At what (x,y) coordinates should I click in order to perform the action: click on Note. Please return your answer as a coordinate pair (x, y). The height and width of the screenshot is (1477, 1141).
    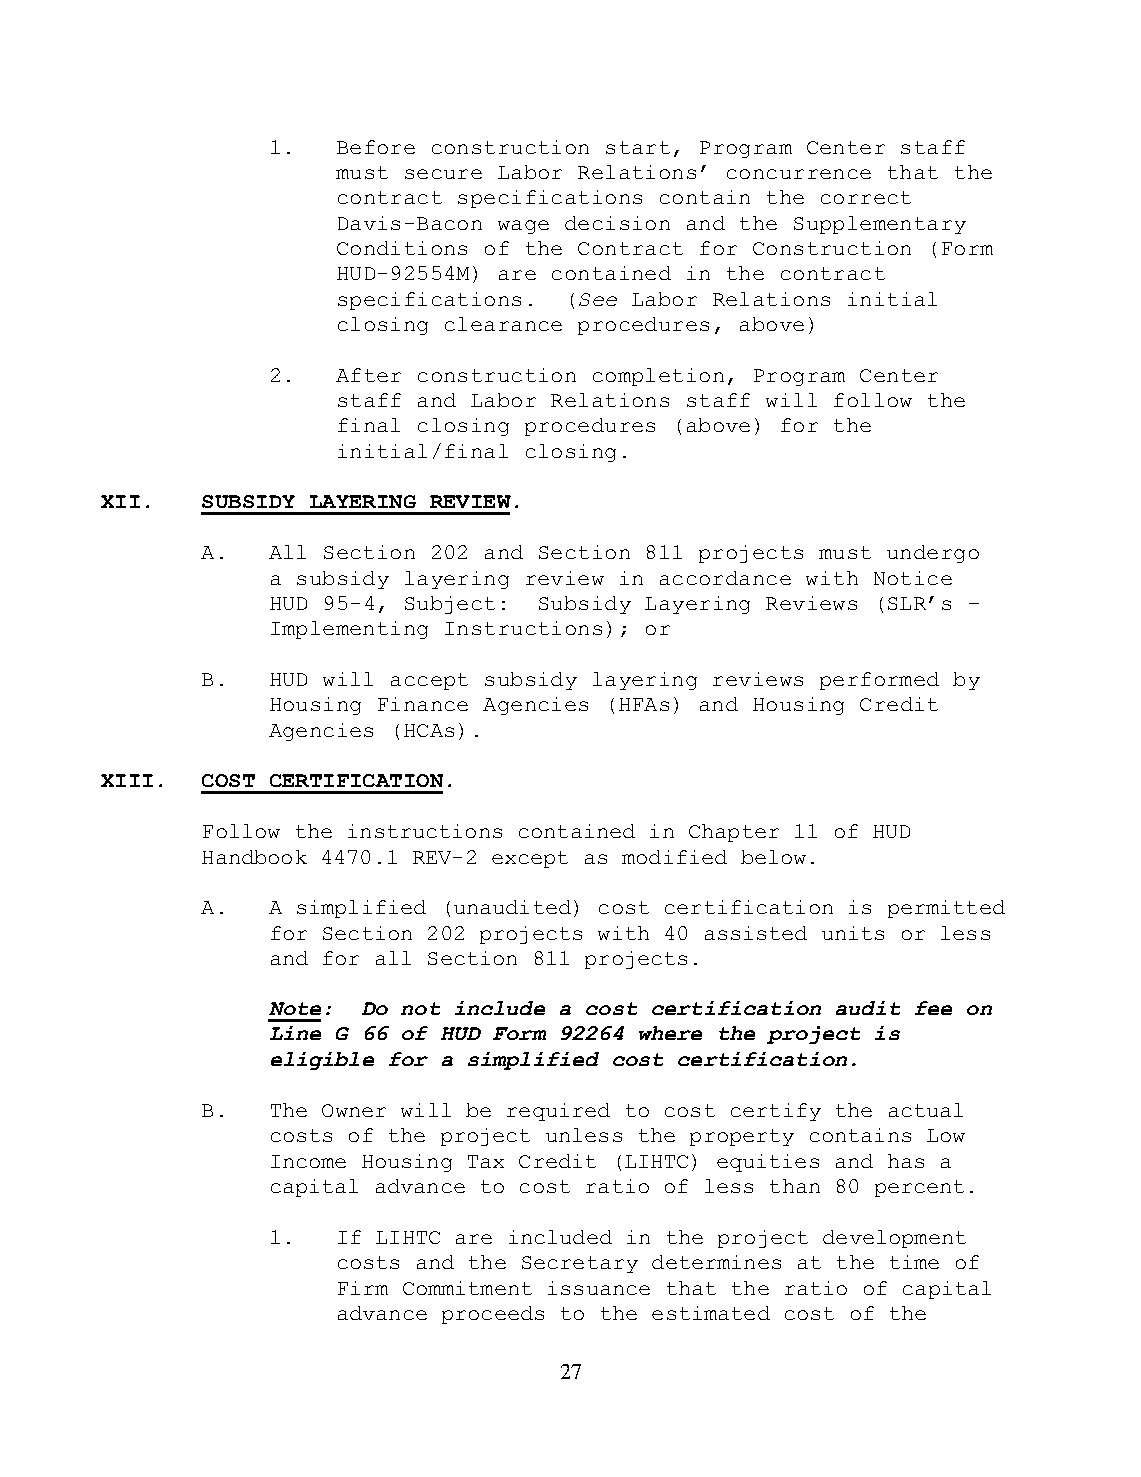
    Looking at the image, I should click on (295, 1008).
